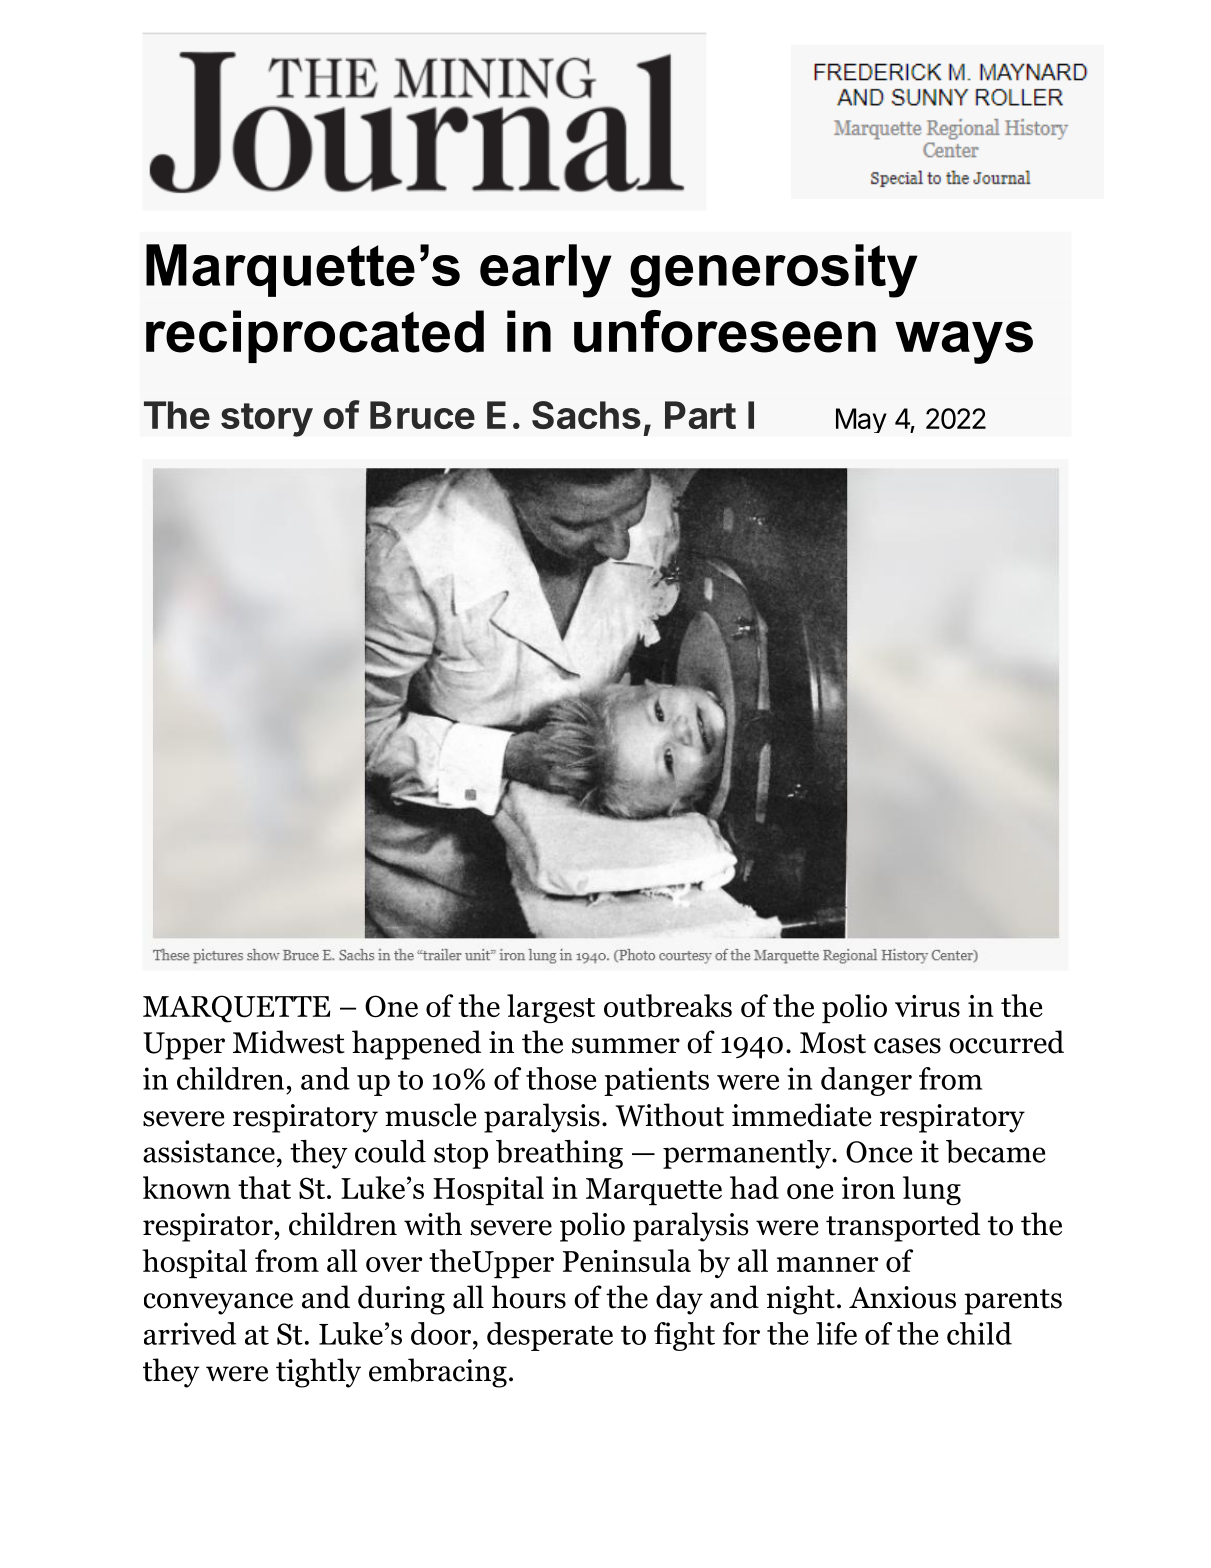  I want to click on ways, so click(964, 342).
